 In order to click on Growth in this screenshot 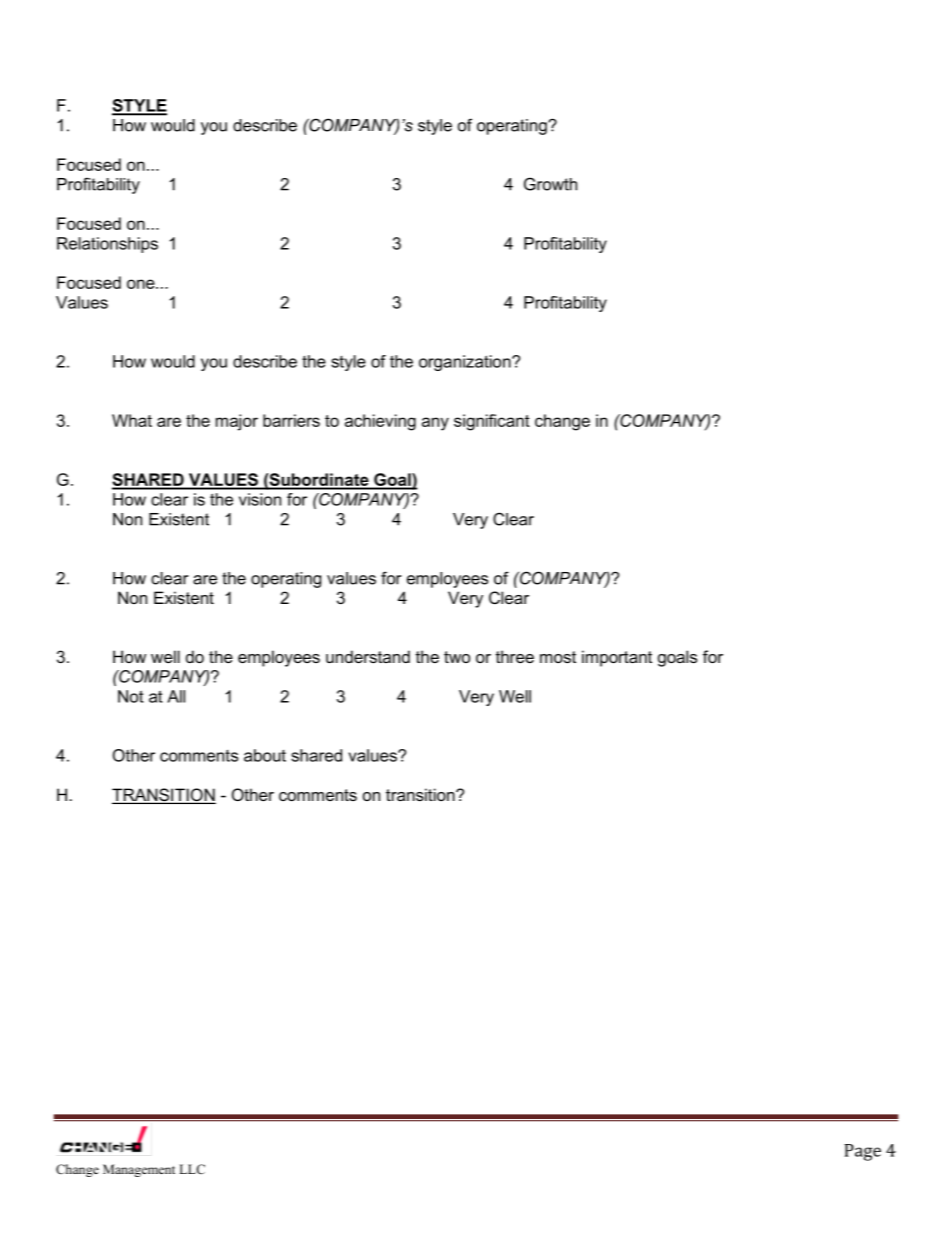, I will do `click(550, 184)`.
